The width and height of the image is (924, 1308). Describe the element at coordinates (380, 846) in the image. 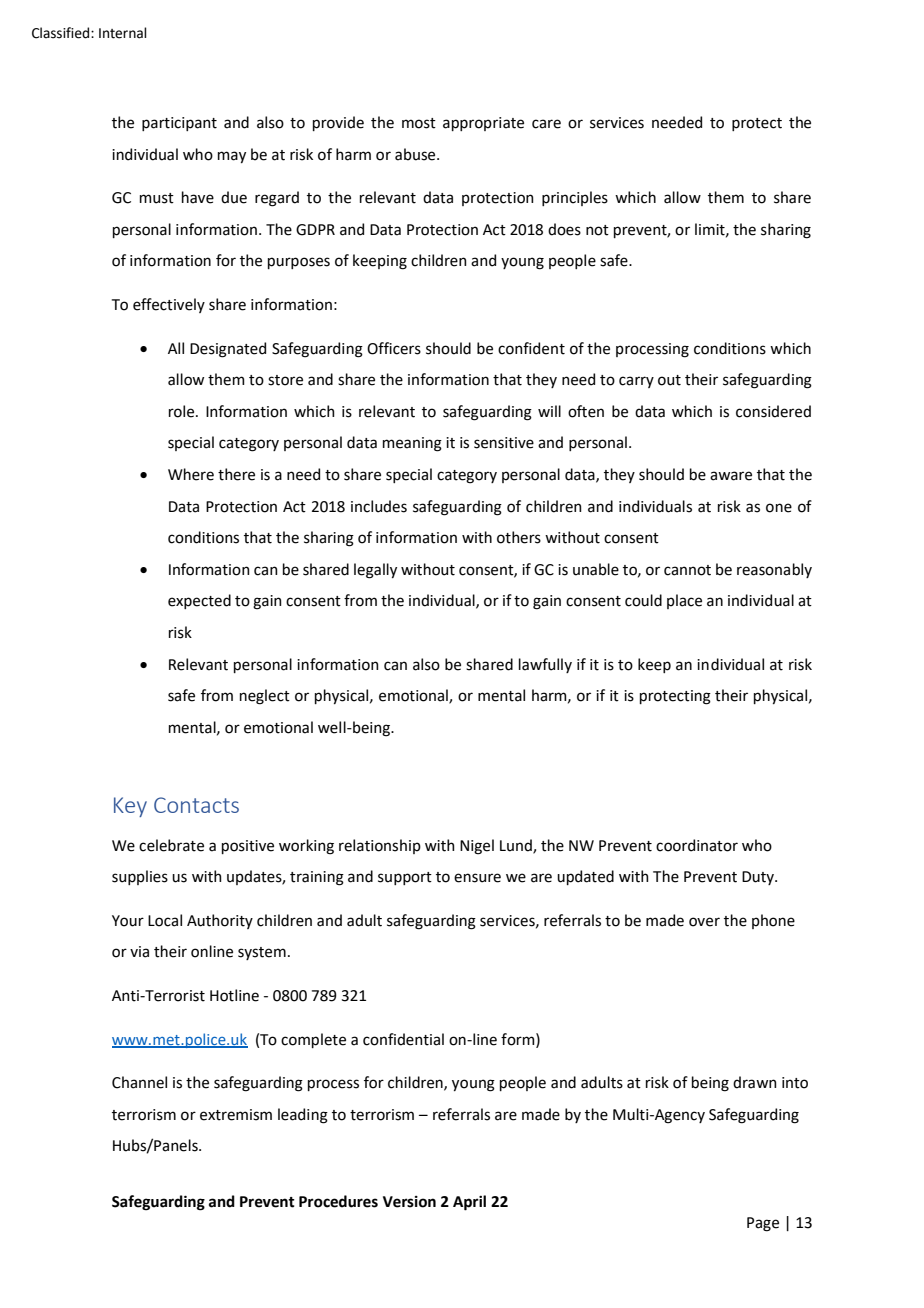

I see `relationship` at that location.
